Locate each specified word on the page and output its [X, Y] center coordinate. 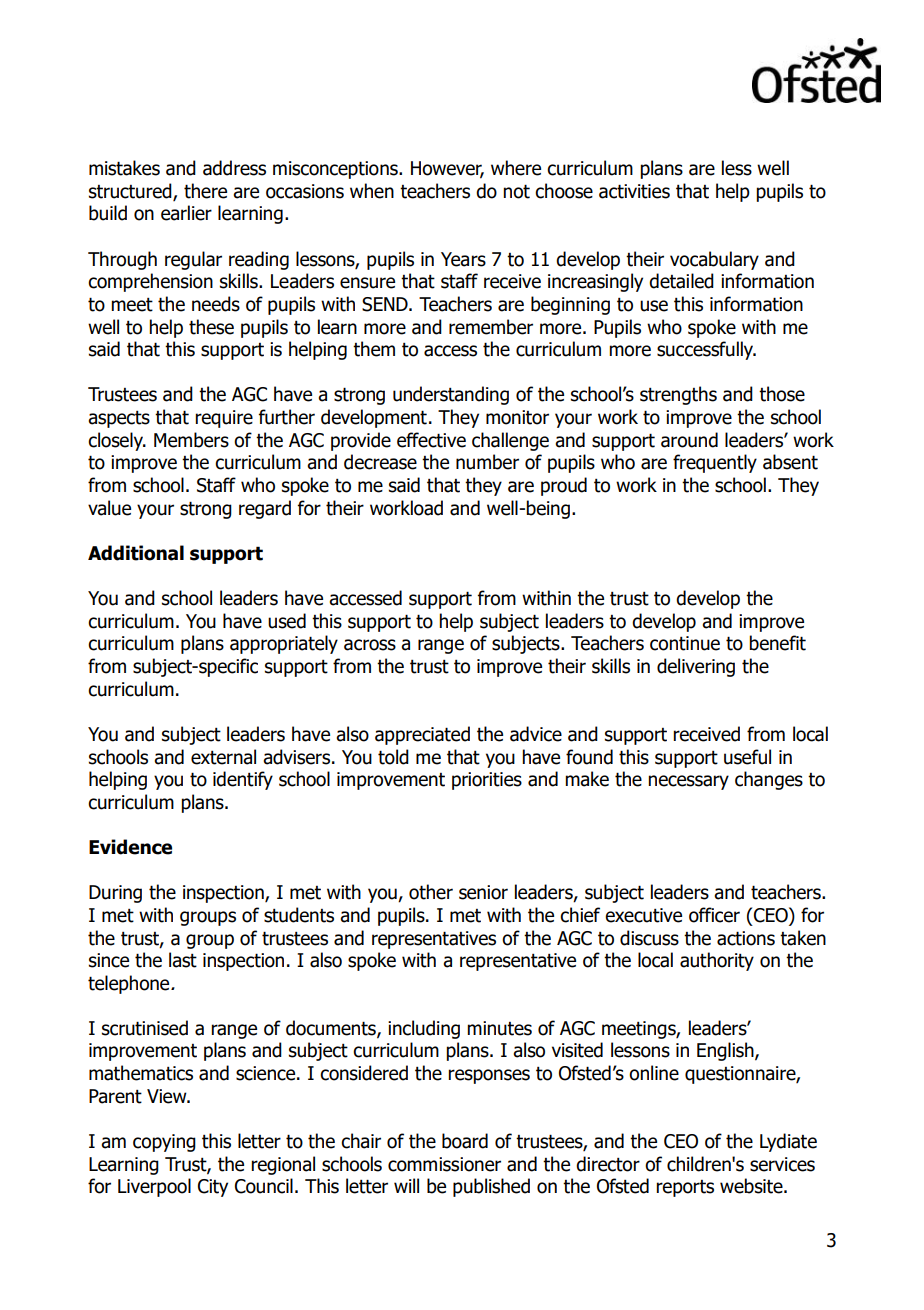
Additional [136, 553]
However [447, 169]
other [431, 892]
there [205, 191]
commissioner [444, 1164]
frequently [715, 463]
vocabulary [714, 260]
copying [164, 1143]
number [487, 462]
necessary [688, 782]
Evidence [130, 847]
